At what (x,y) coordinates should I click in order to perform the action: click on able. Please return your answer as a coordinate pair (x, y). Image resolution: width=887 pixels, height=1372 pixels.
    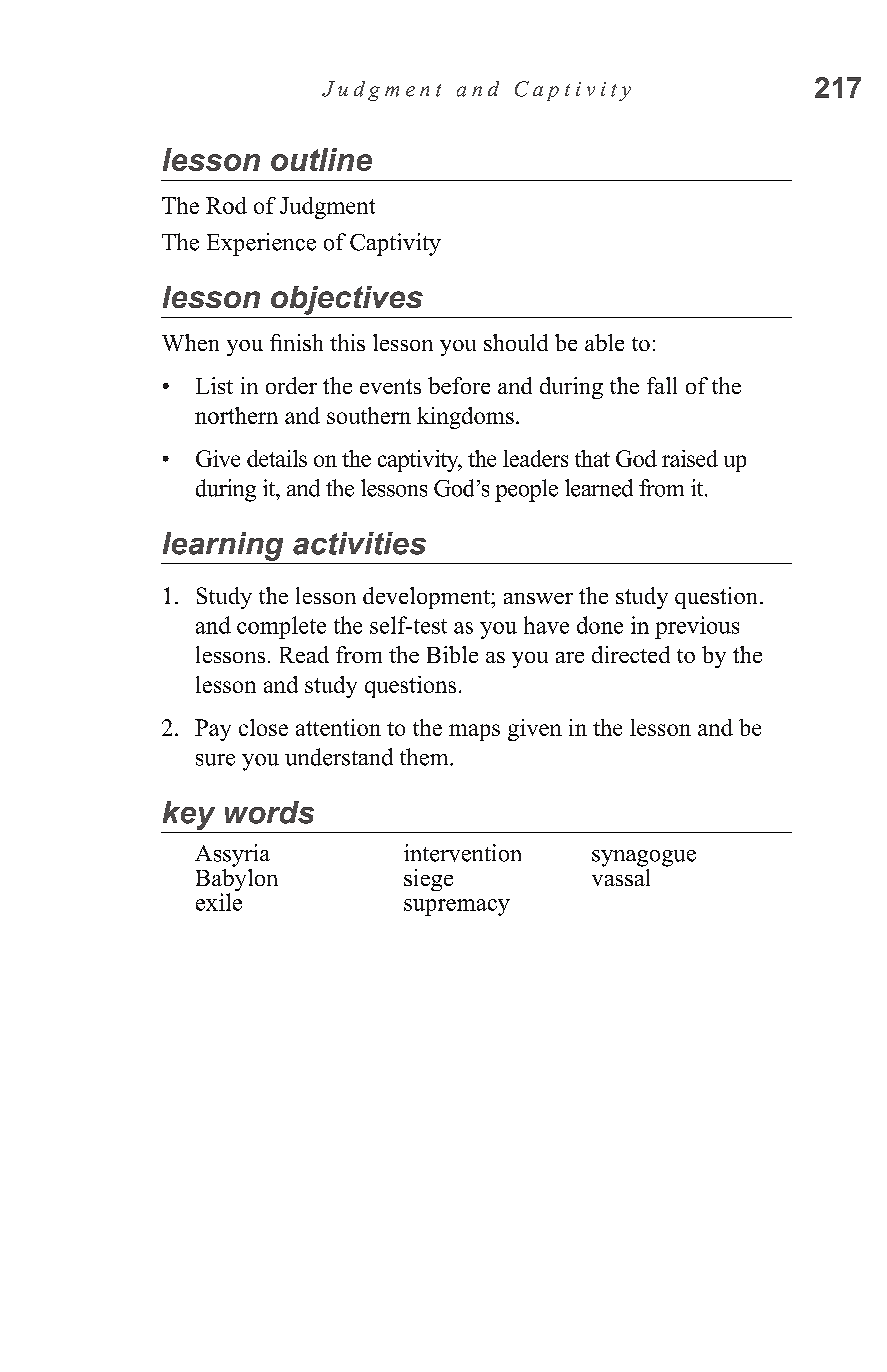
    Looking at the image, I should click on (604, 342).
